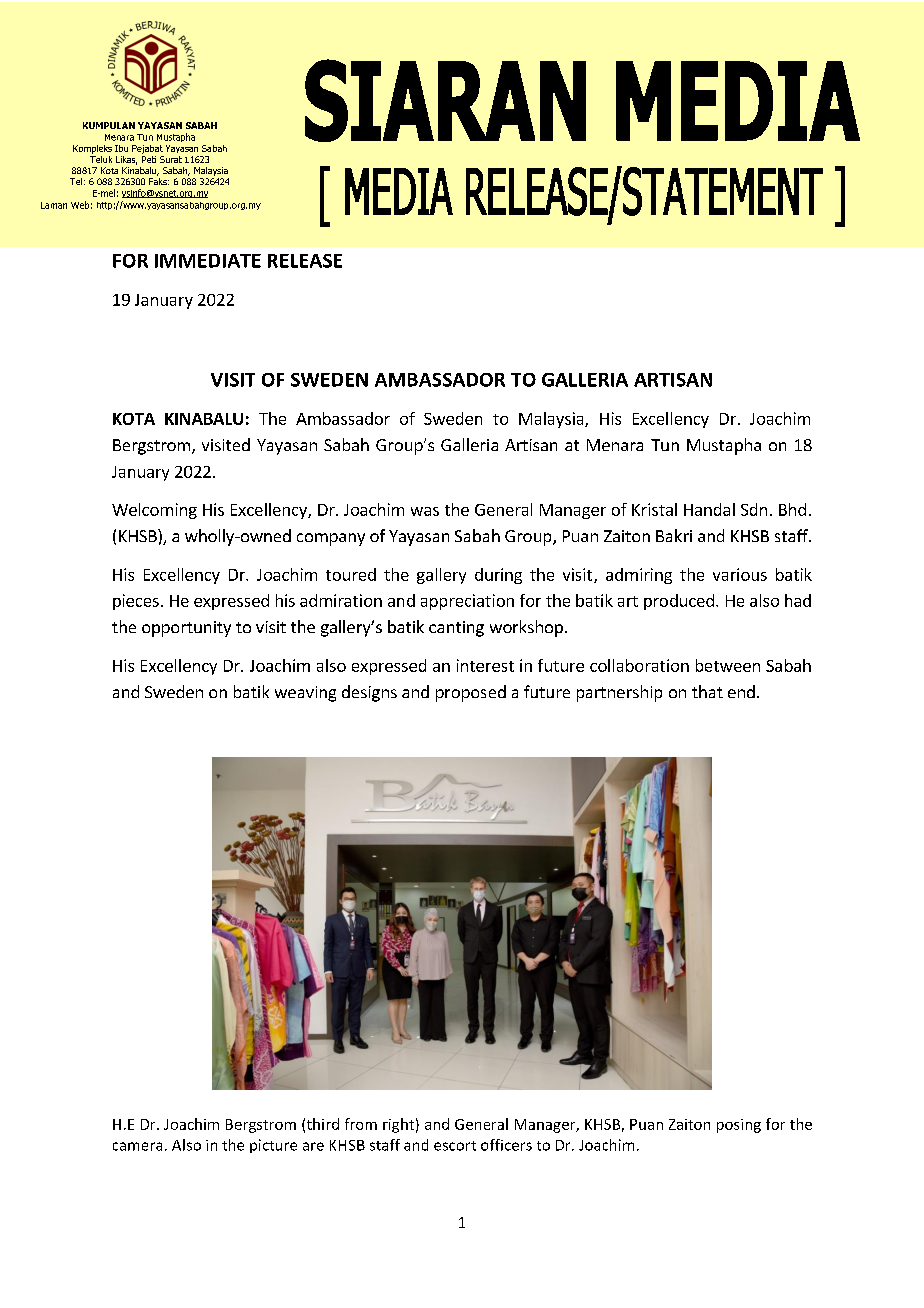 This screenshot has width=924, height=1308. I want to click on that, so click(707, 691).
